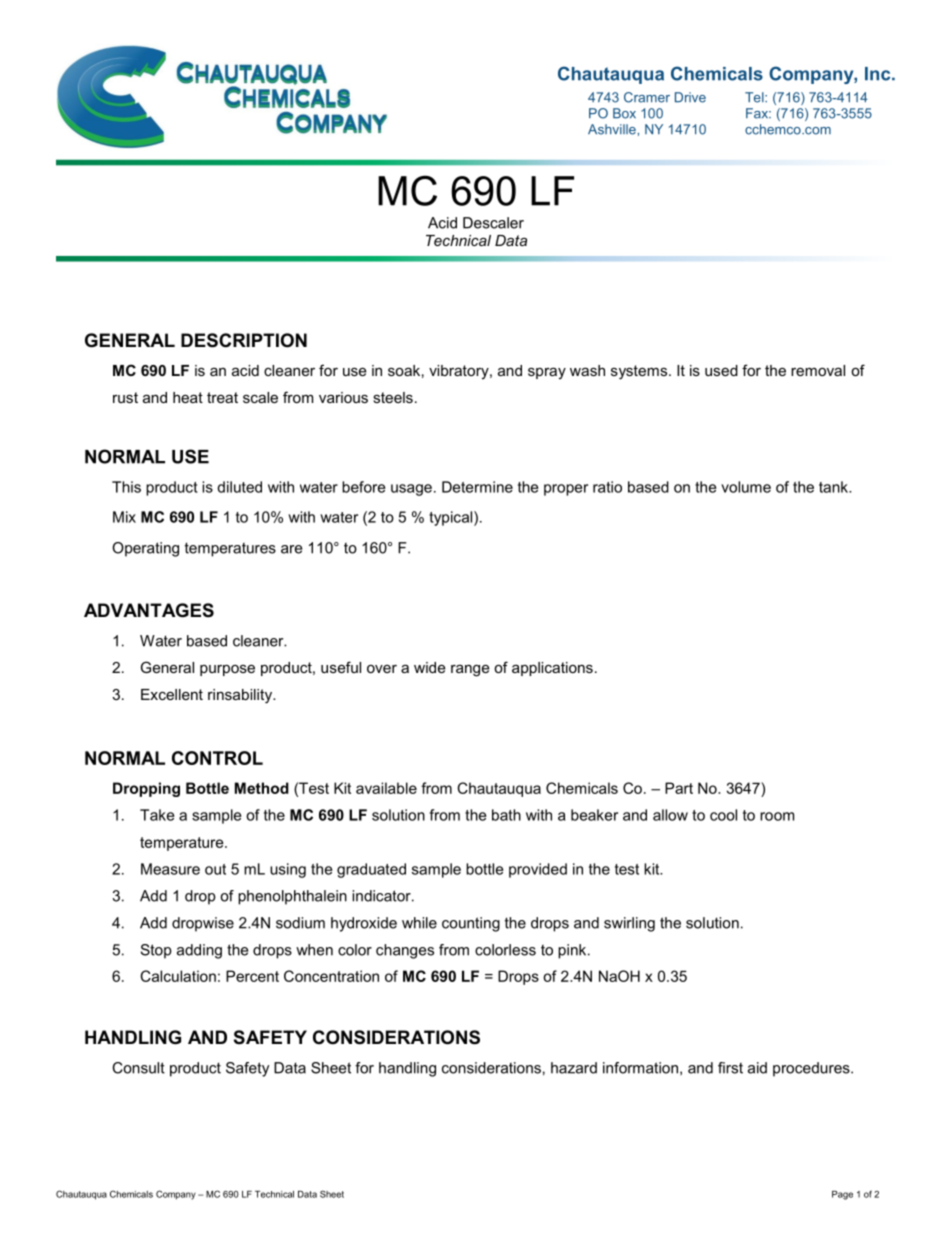 The width and height of the document is (952, 1233). Describe the element at coordinates (758, 113) in the document. I see `Fax` at that location.
